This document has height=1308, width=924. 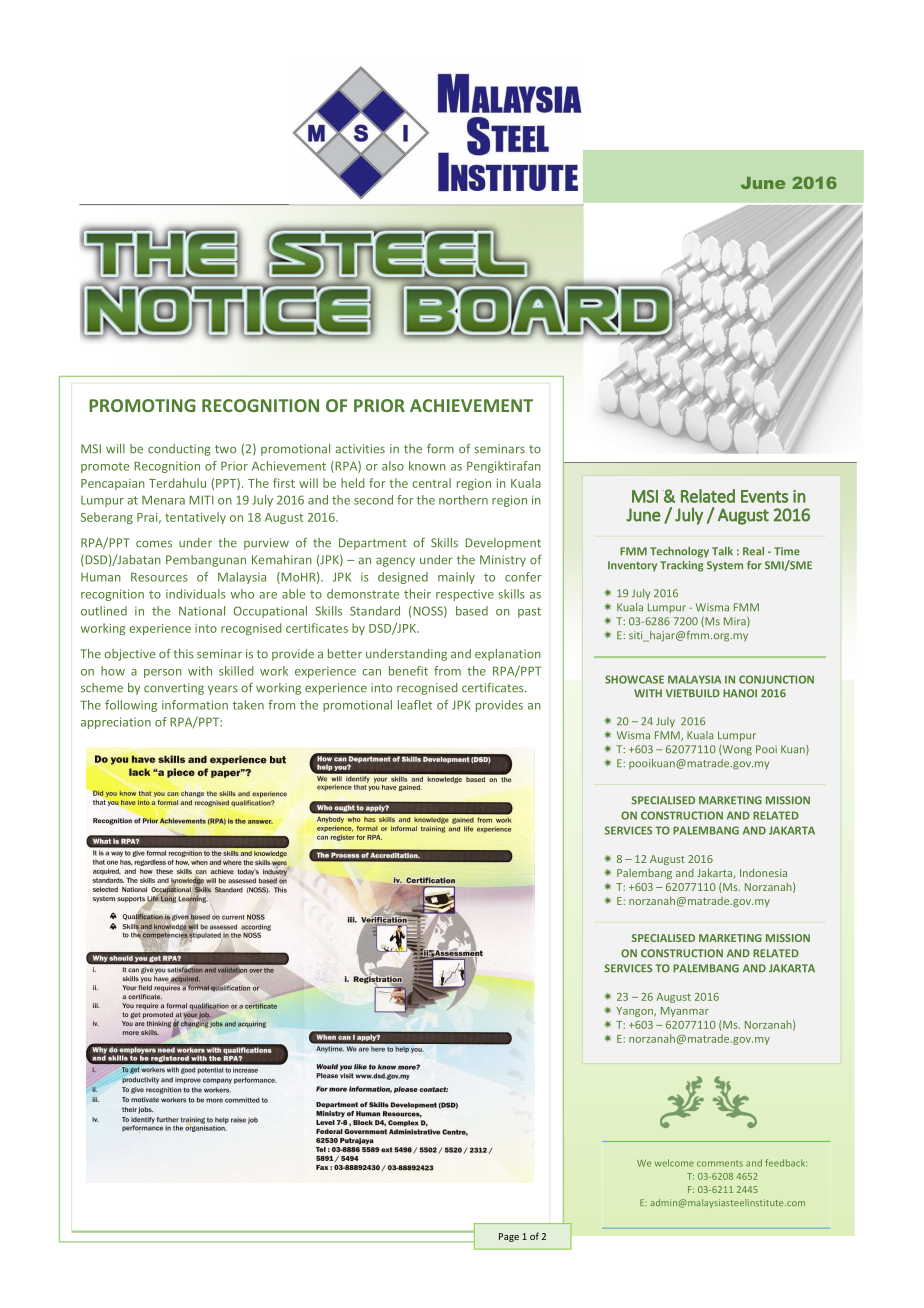 What do you see at coordinates (408, 671) in the document?
I see `benefit` at bounding box center [408, 671].
